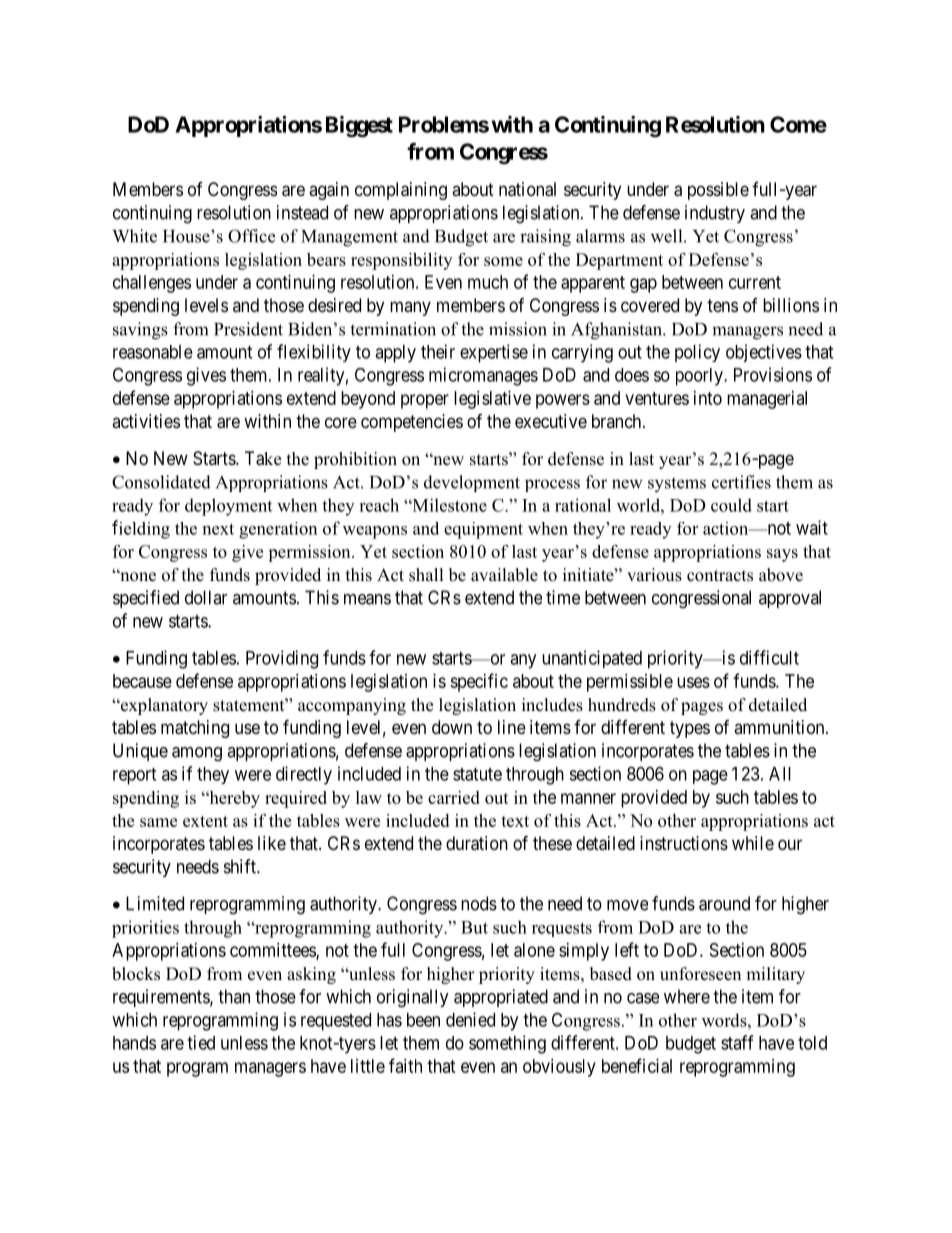 This document has height=1233, width=952. What do you see at coordinates (153, 352) in the document?
I see `reasonable` at bounding box center [153, 352].
